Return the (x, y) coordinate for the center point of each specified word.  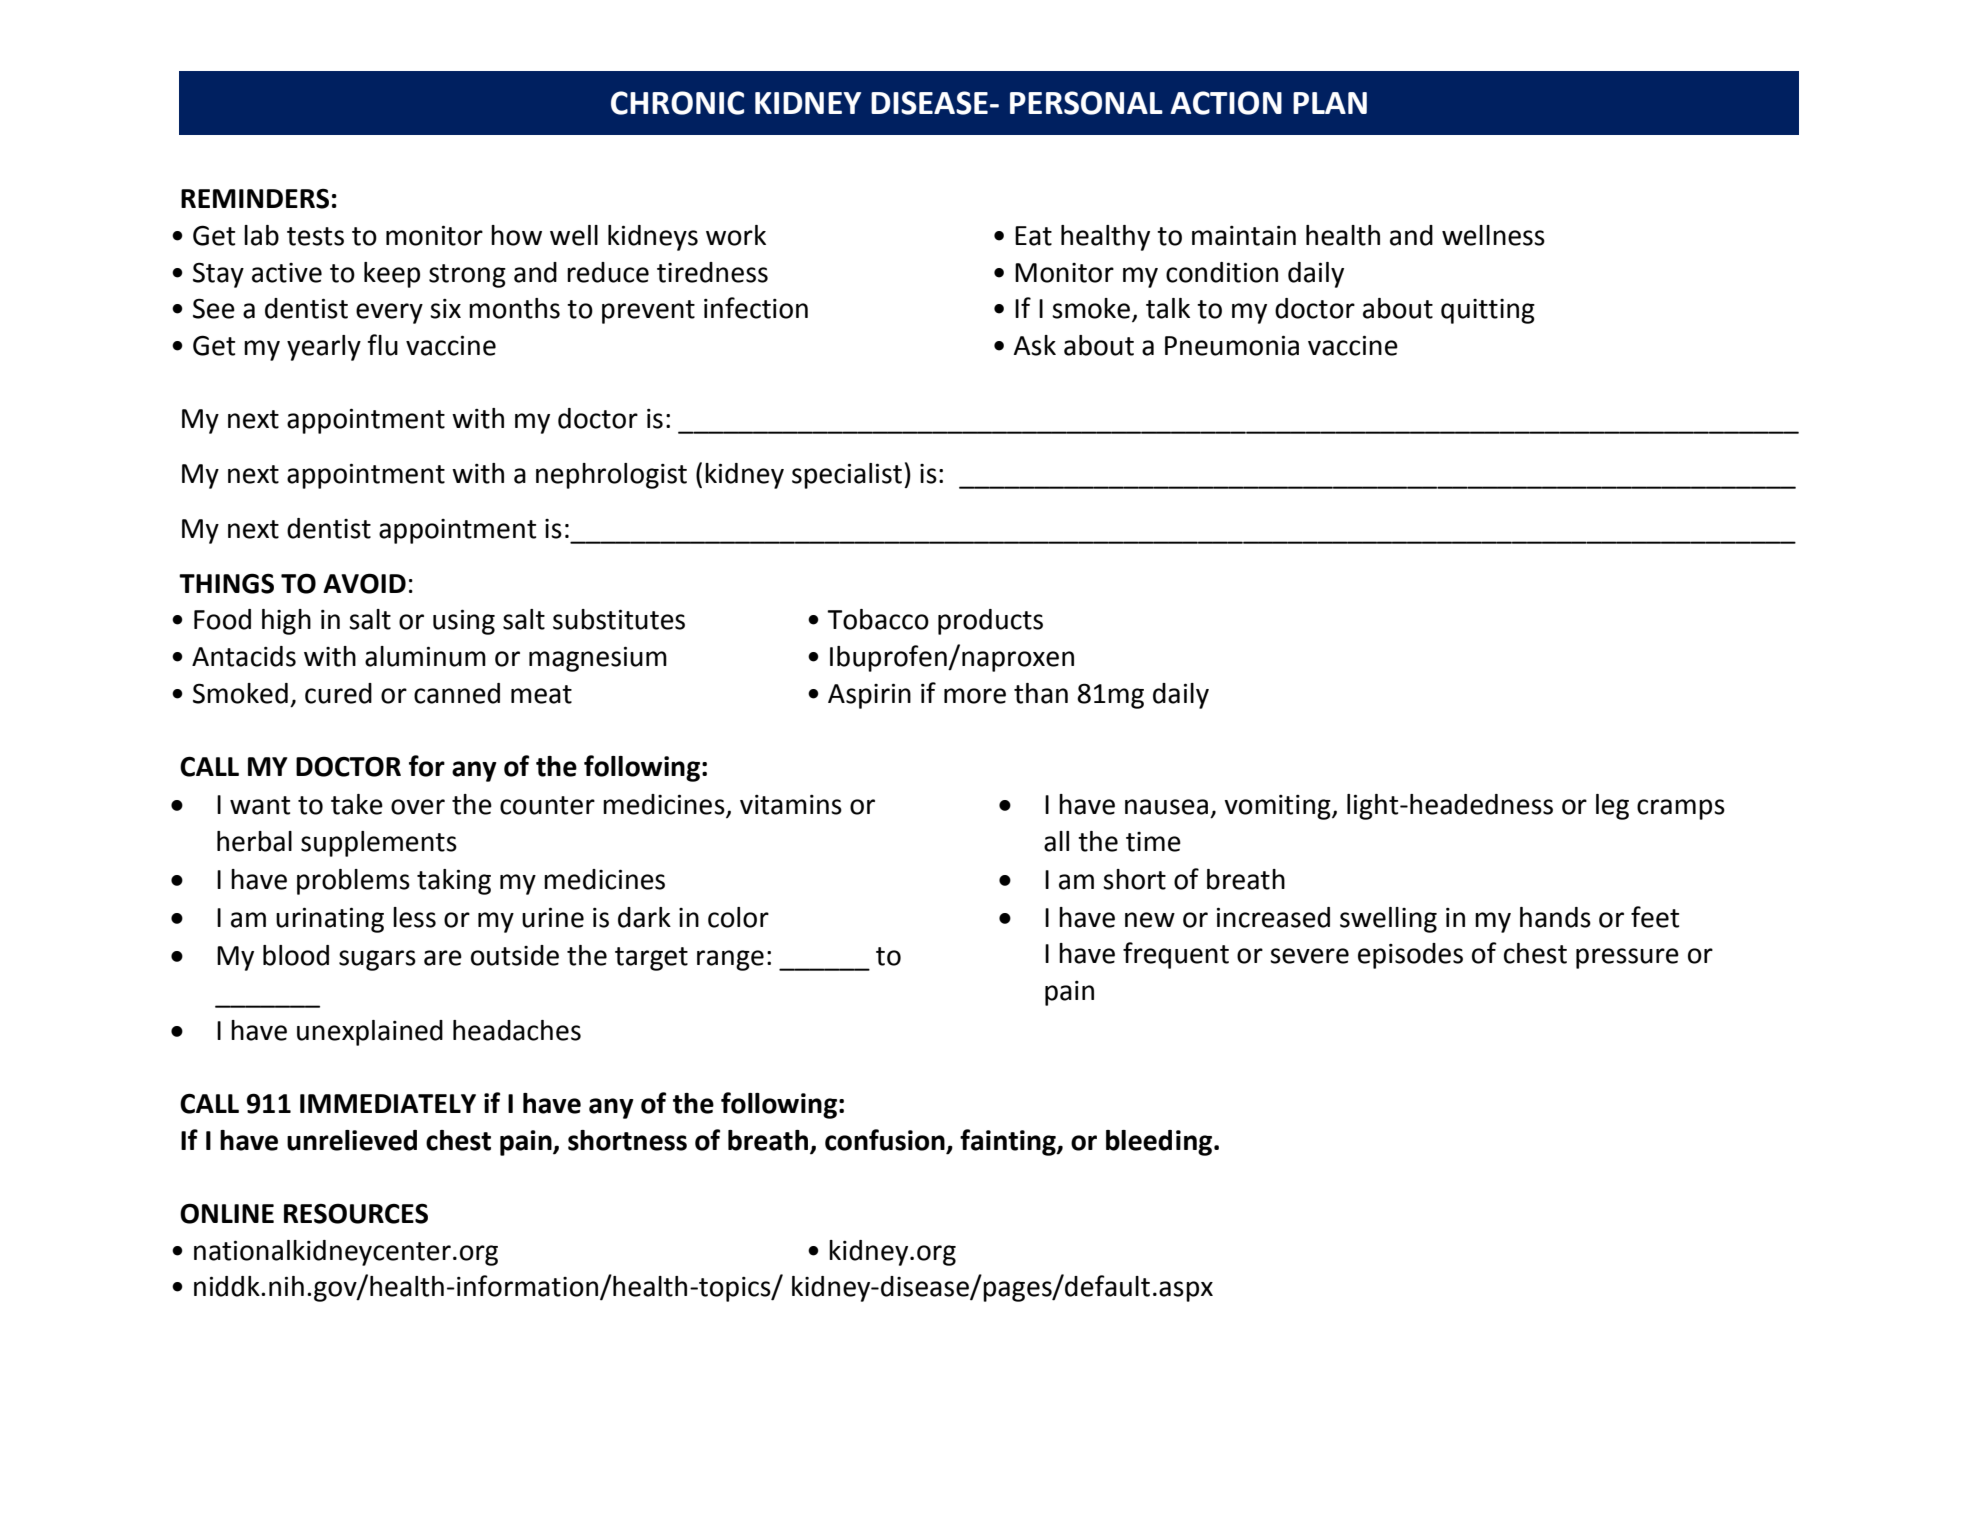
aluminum (425, 656)
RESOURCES (356, 1213)
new (1150, 920)
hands (1555, 917)
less (414, 917)
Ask (1034, 345)
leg (1612, 807)
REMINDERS (255, 198)
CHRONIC (677, 103)
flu (382, 345)
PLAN (1330, 103)
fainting (1009, 1142)
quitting (1488, 311)
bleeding (1160, 1143)
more (975, 696)
